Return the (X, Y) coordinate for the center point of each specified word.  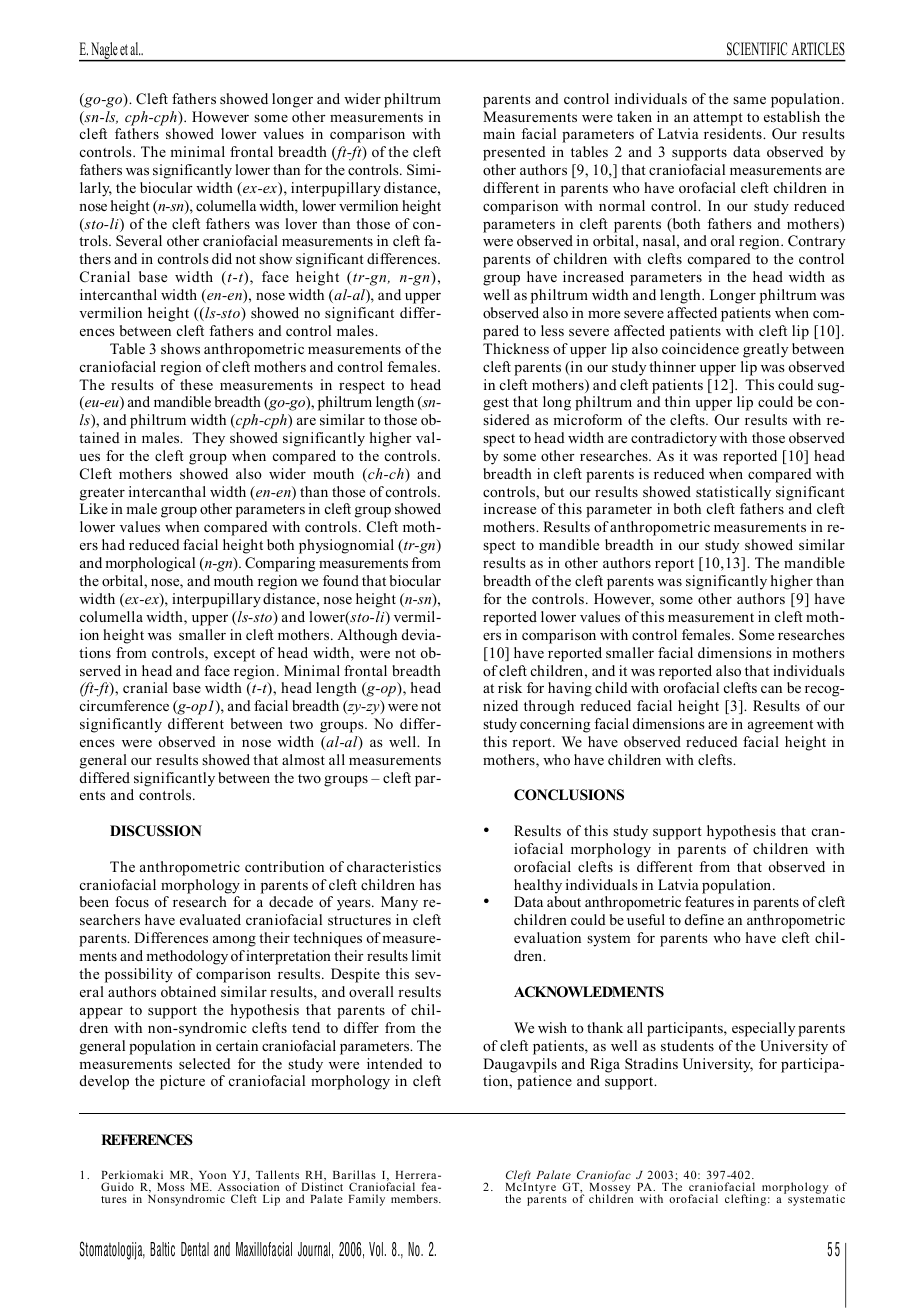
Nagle (104, 52)
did (222, 258)
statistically (733, 493)
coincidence (700, 348)
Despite (355, 975)
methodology (187, 957)
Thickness (516, 348)
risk (510, 687)
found (341, 580)
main (499, 133)
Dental (195, 1249)
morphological (150, 564)
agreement (780, 726)
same (749, 100)
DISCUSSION (156, 831)
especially (763, 1029)
